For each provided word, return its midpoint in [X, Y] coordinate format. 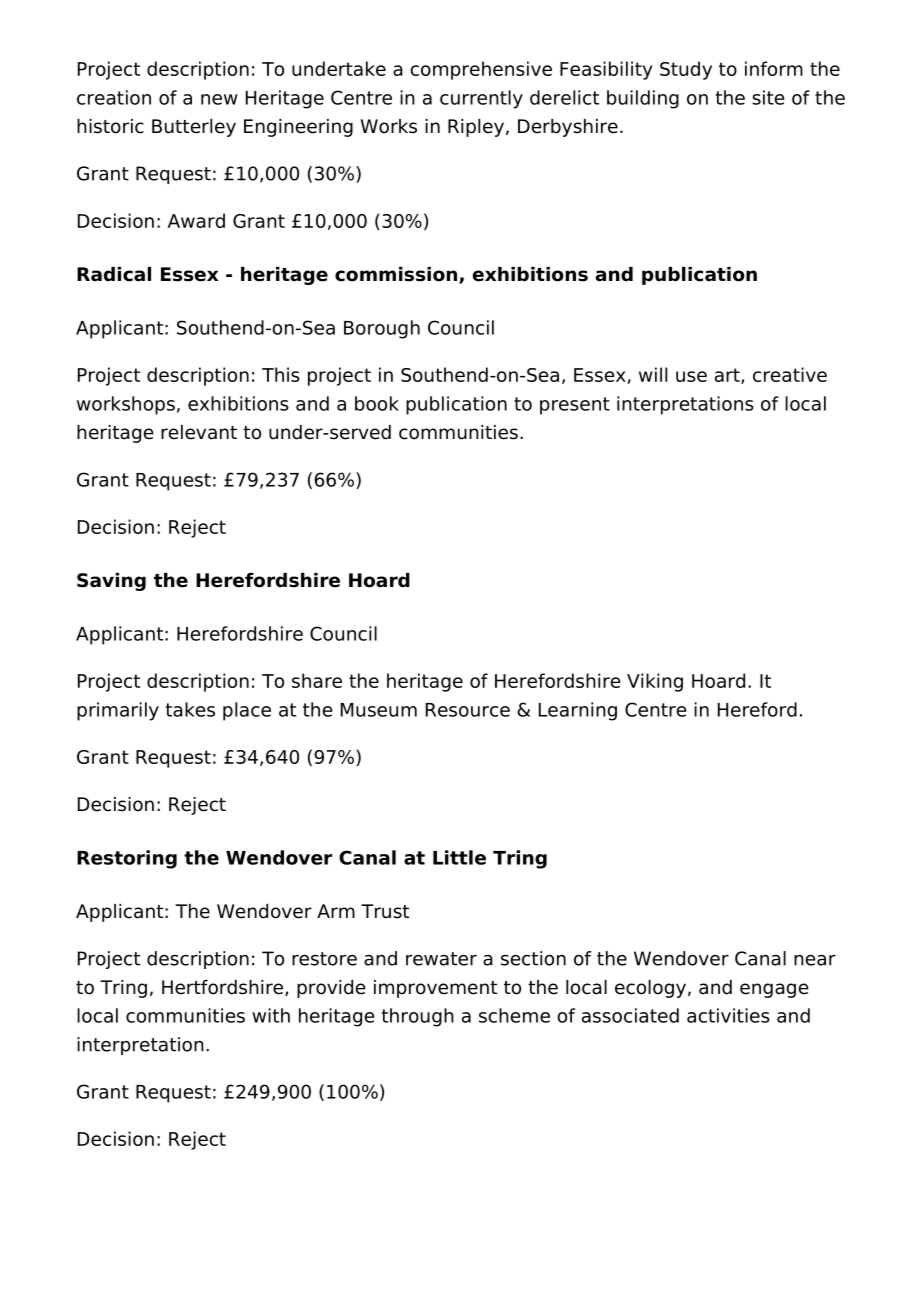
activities [728, 1015]
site [768, 97]
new [219, 99]
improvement [435, 989]
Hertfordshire [224, 988]
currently [481, 99]
